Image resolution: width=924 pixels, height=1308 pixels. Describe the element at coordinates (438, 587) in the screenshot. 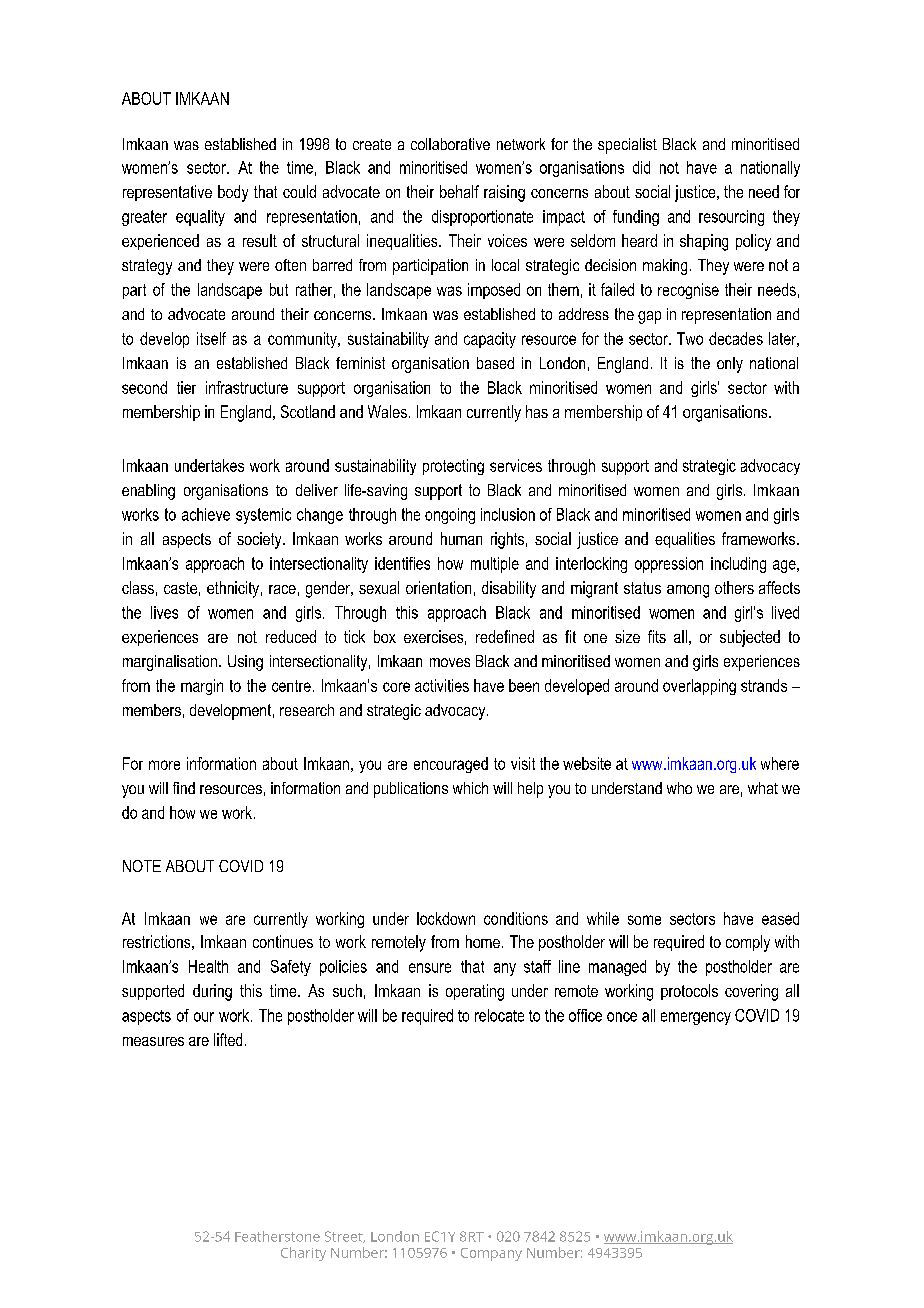

I see `orientation` at that location.
